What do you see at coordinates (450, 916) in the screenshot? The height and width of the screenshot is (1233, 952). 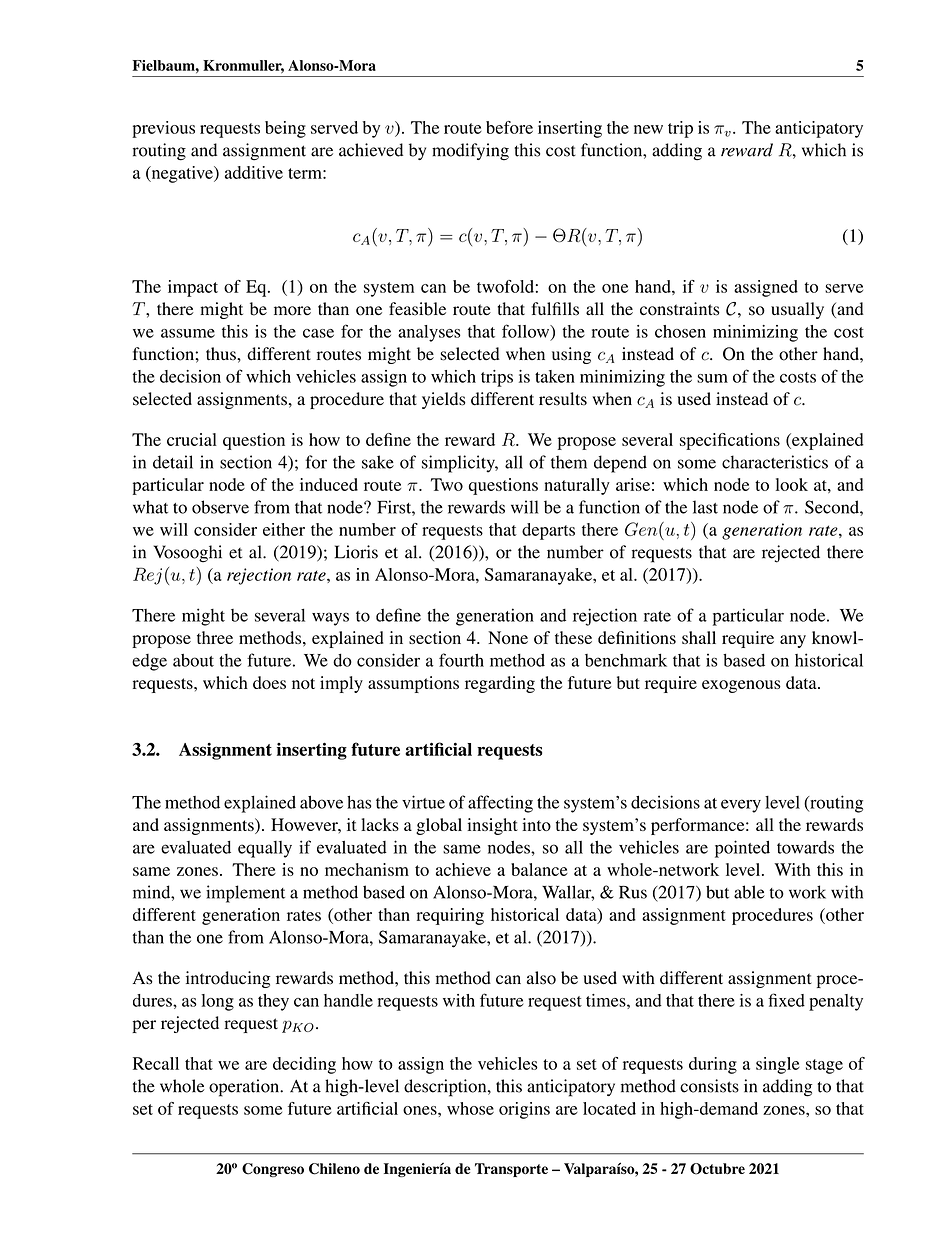 I see `requiring` at bounding box center [450, 916].
